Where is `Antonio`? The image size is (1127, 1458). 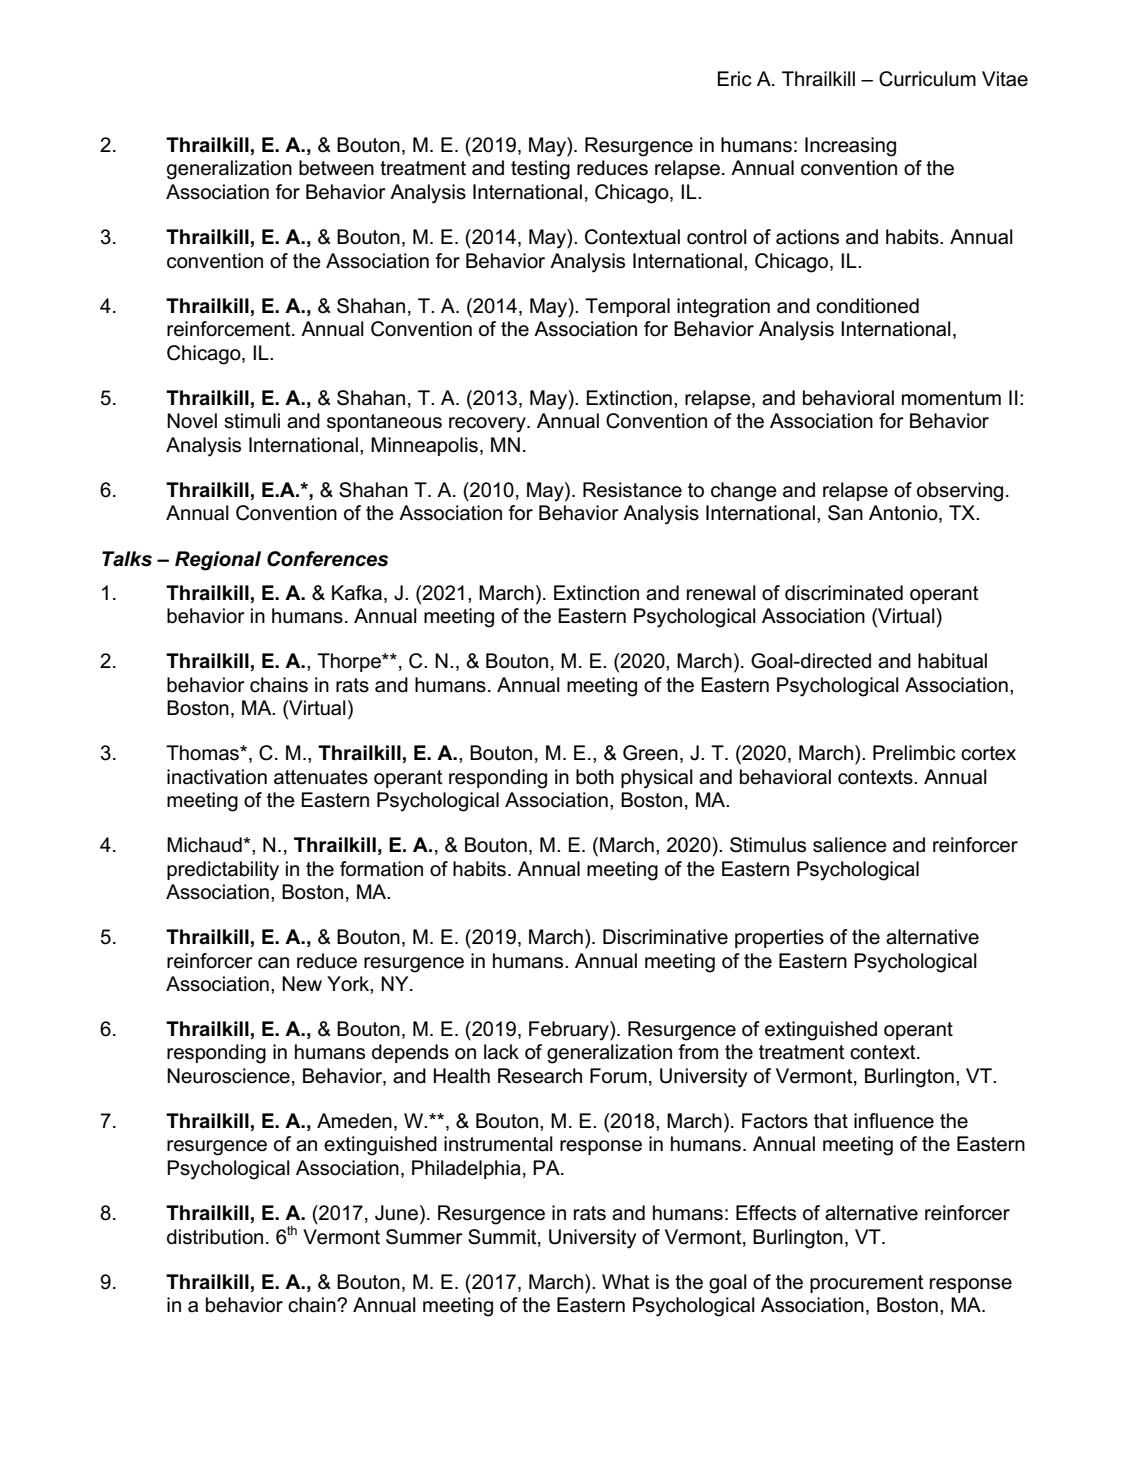
Antonio is located at coordinates (904, 514).
